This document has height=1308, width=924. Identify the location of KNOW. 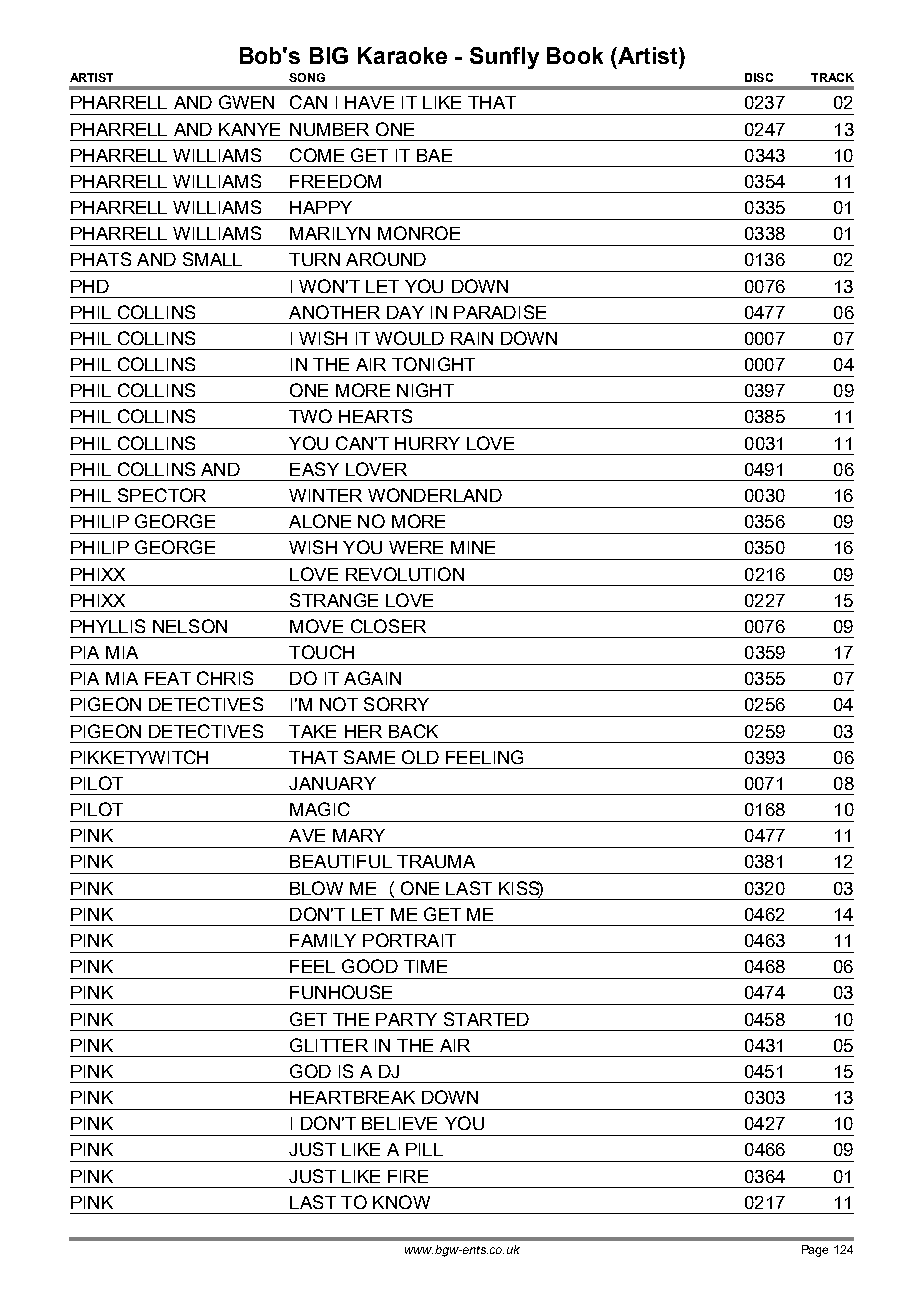
(401, 1202).
